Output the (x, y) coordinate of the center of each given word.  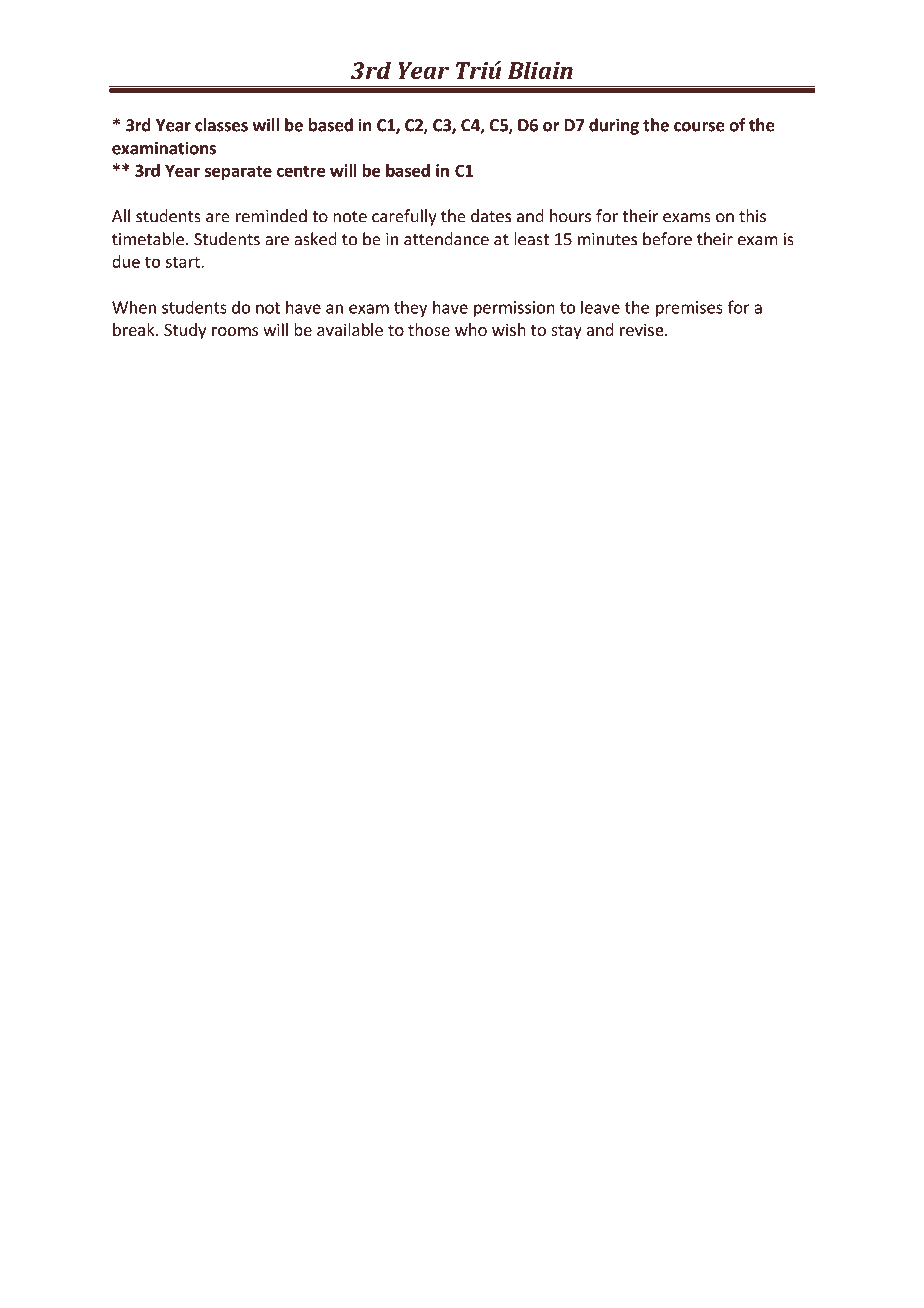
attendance (446, 239)
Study (185, 331)
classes (221, 125)
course (699, 127)
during (614, 126)
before (667, 239)
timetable (148, 239)
